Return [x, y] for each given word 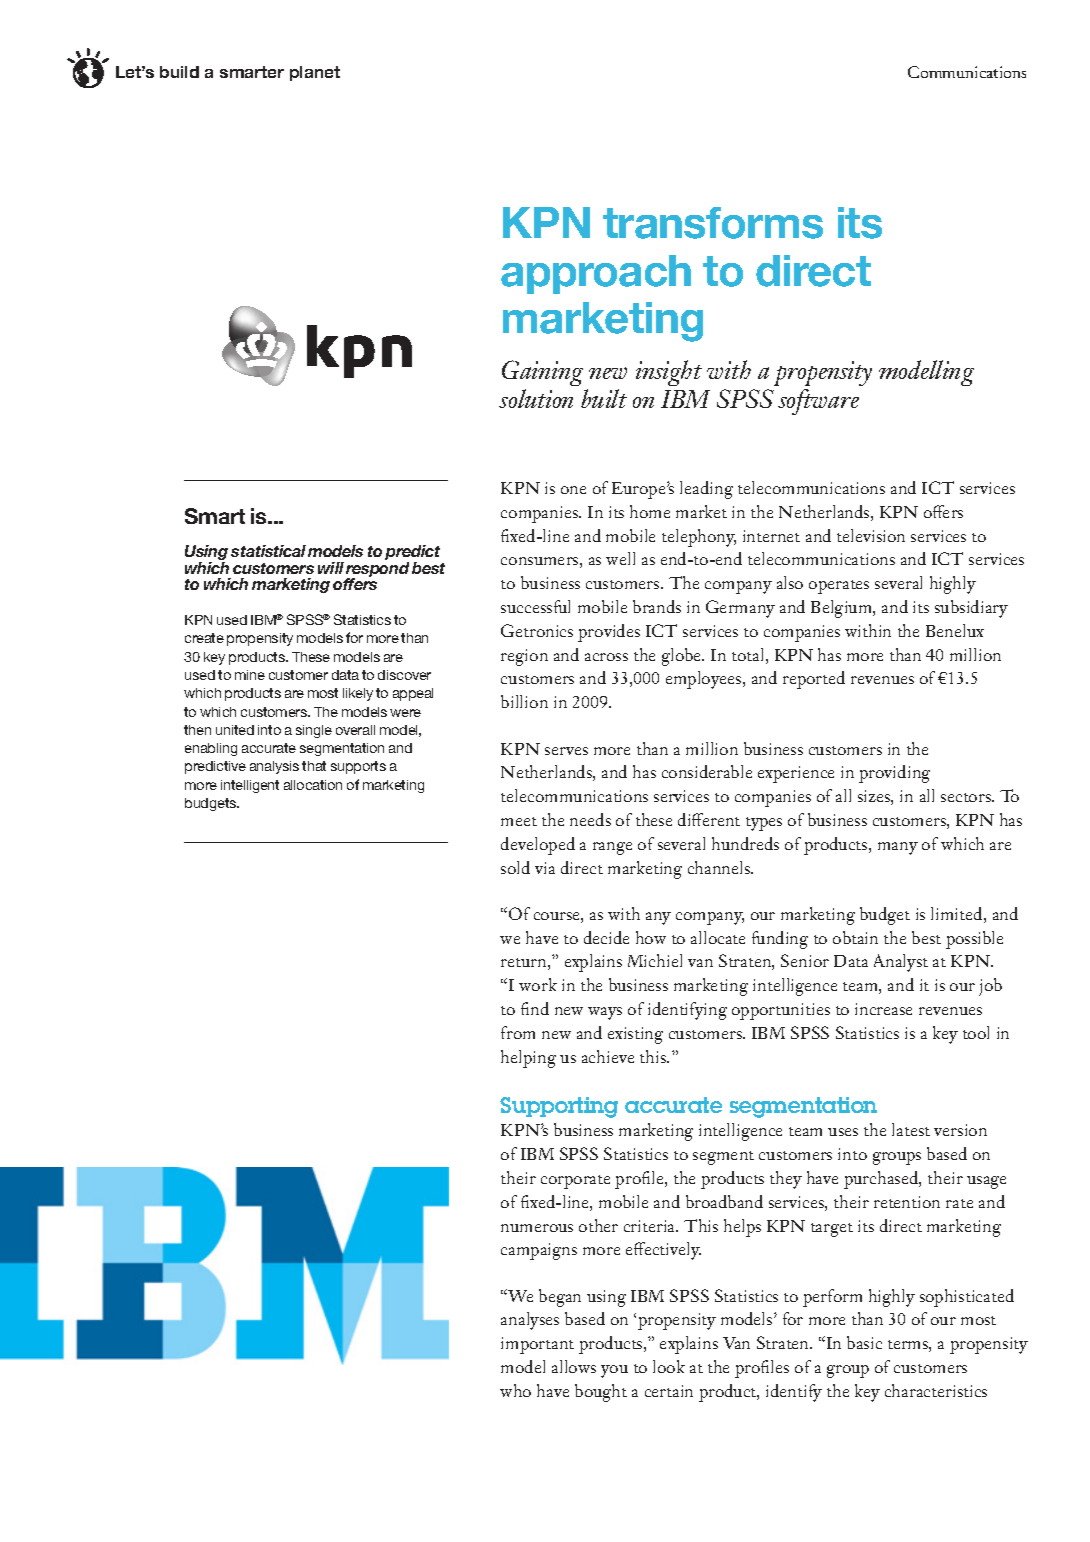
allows [574, 1366]
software [818, 402]
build [179, 72]
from [518, 1032]
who [515, 1390]
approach [596, 274]
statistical [268, 551]
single [314, 731]
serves [566, 751]
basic [864, 1342]
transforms [713, 223]
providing [894, 774]
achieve [608, 1056]
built [604, 398]
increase [883, 1009]
